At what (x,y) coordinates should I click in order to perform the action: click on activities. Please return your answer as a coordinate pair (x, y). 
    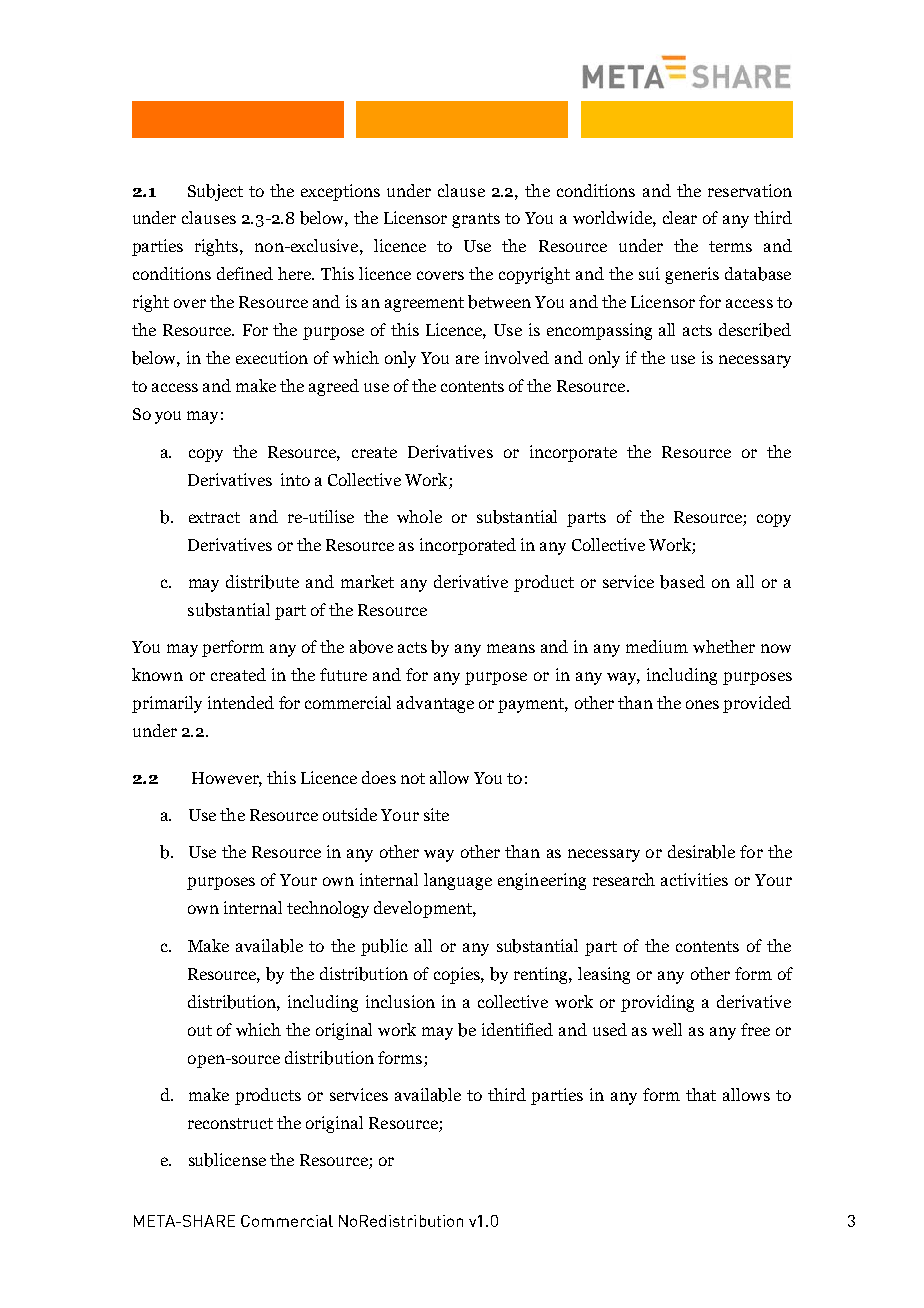
    Looking at the image, I should click on (694, 879).
